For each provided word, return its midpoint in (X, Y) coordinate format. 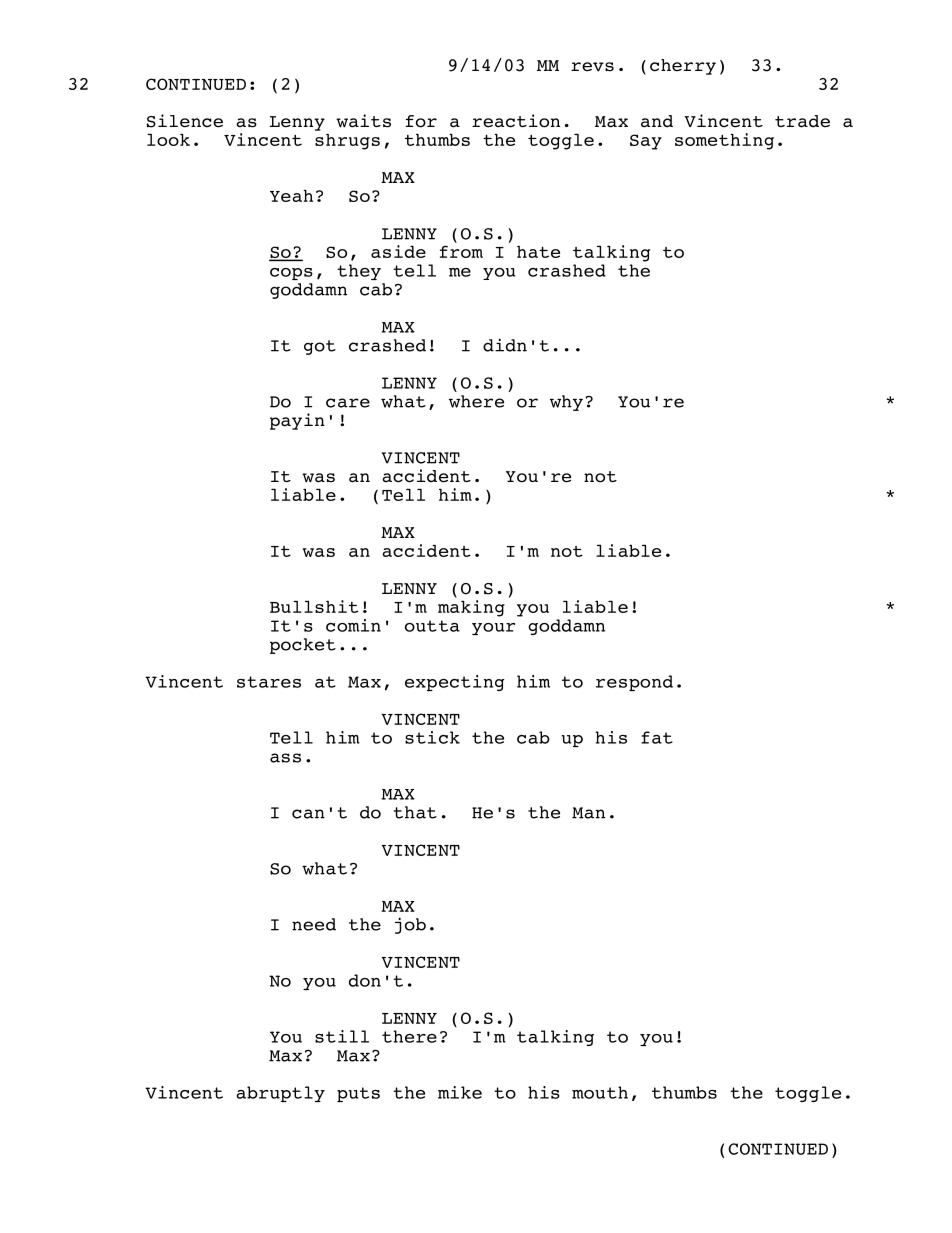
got (320, 347)
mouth (600, 1092)
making (471, 608)
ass (285, 758)
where (476, 401)
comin (353, 625)
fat (657, 737)
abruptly (281, 1094)
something (724, 141)
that (415, 812)
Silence (185, 121)
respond (634, 683)
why (566, 403)
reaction (516, 121)
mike (460, 1092)
